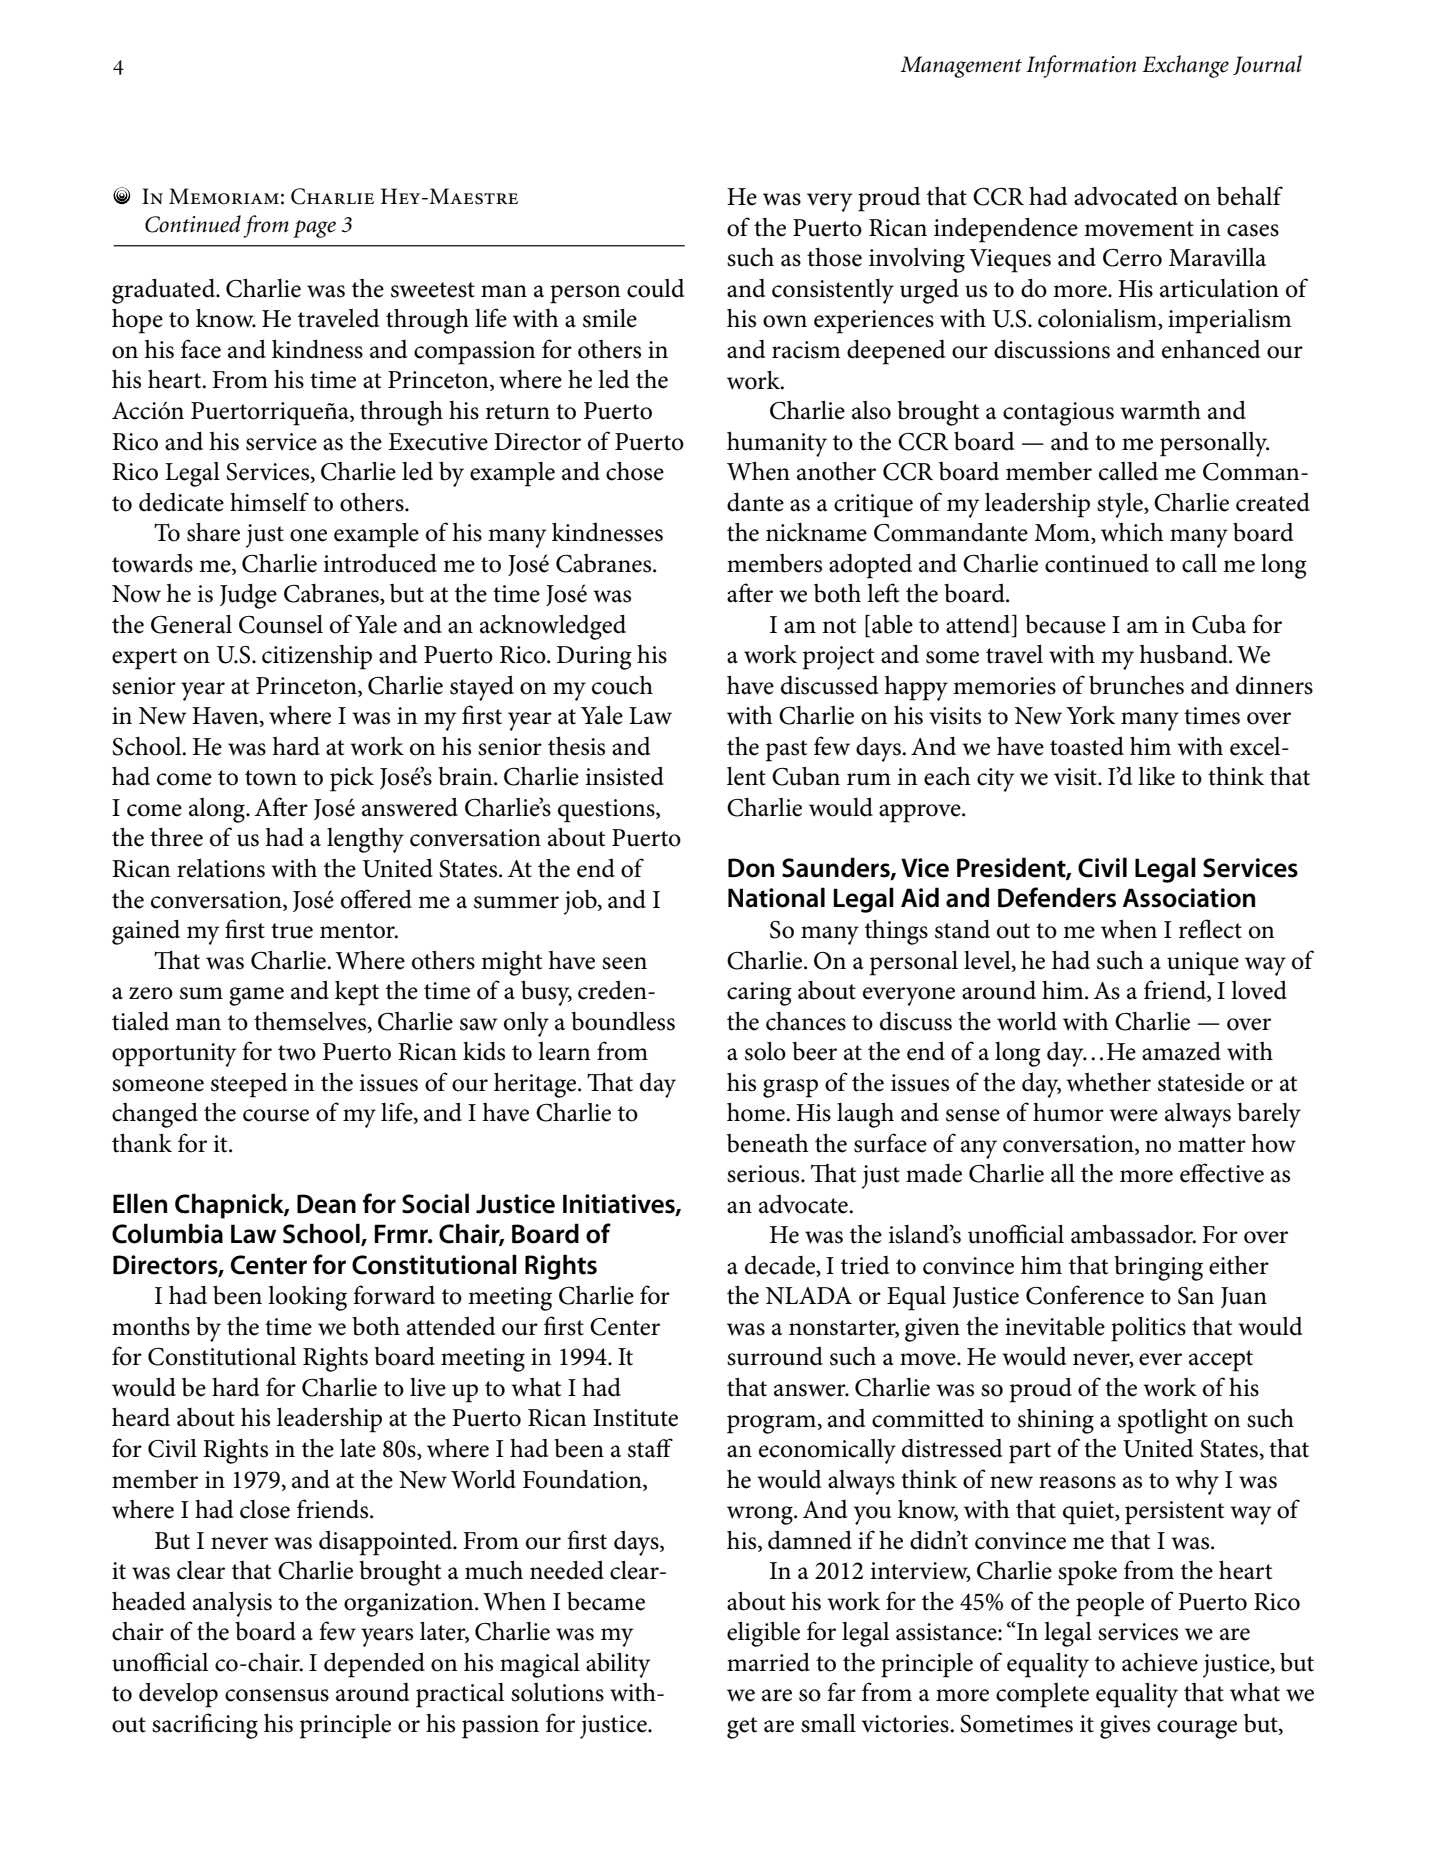 The image size is (1437, 1860). Describe the element at coordinates (834, 257) in the image. I see `those` at that location.
